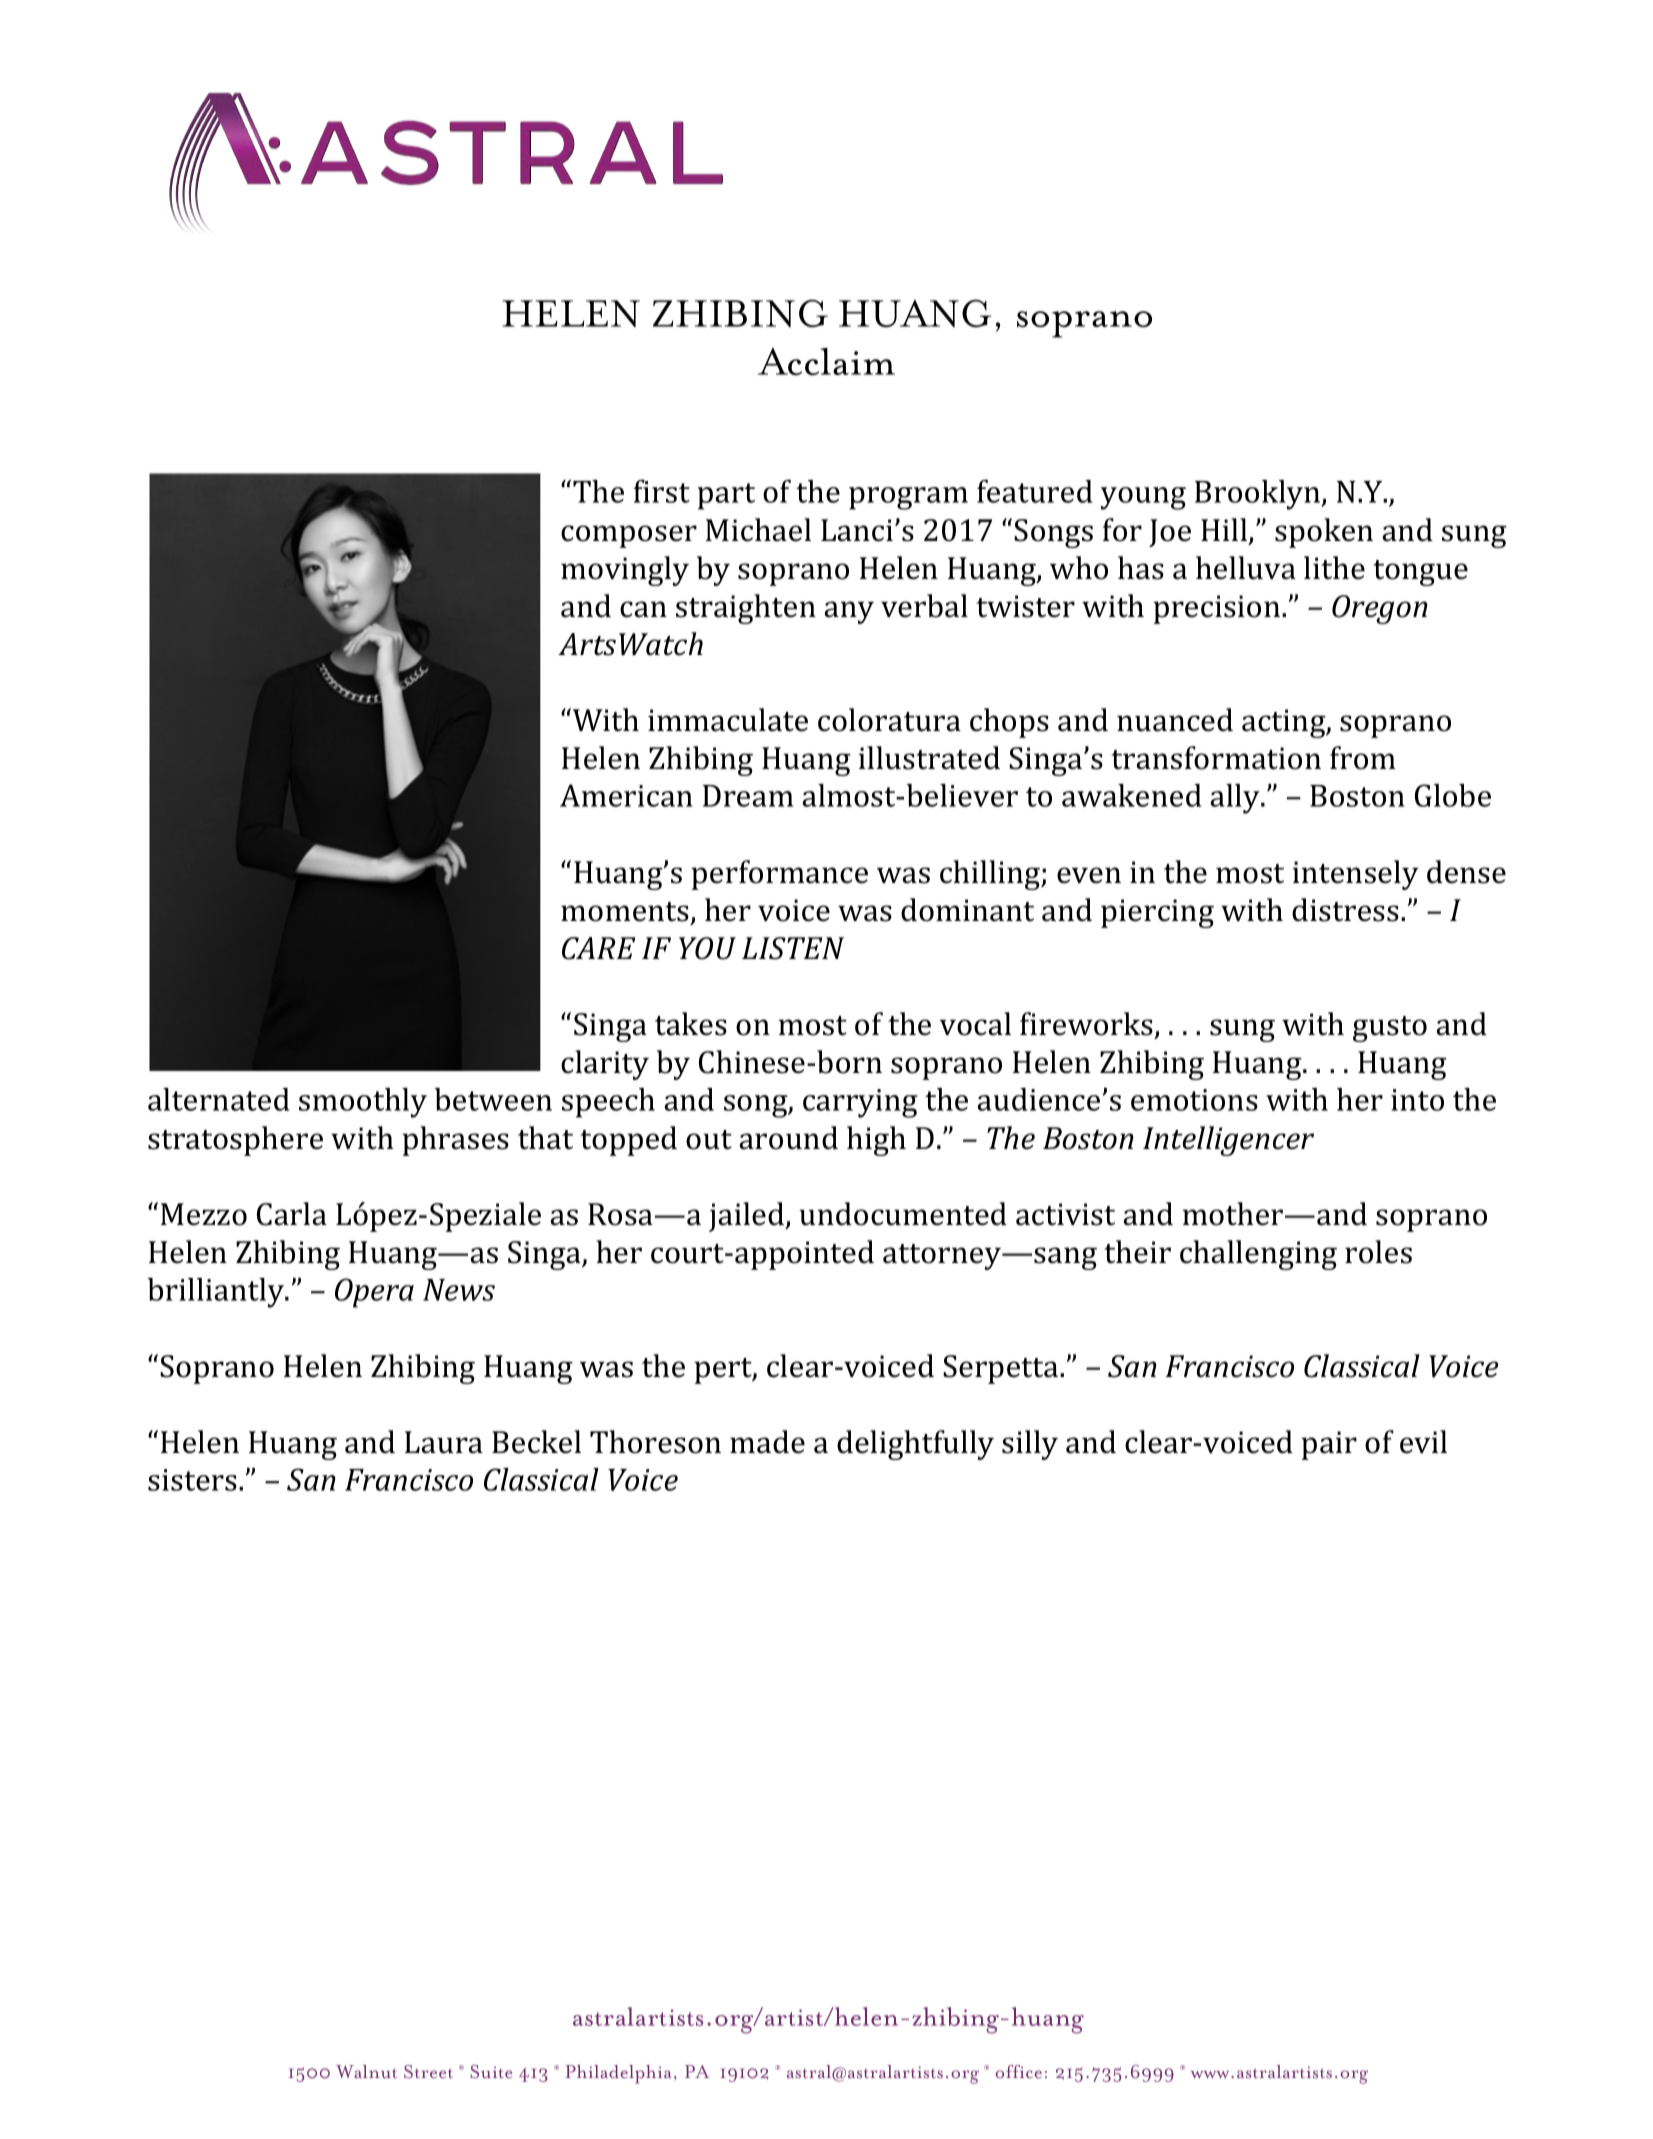  What do you see at coordinates (428, 2072) in the image?
I see `Street` at bounding box center [428, 2072].
